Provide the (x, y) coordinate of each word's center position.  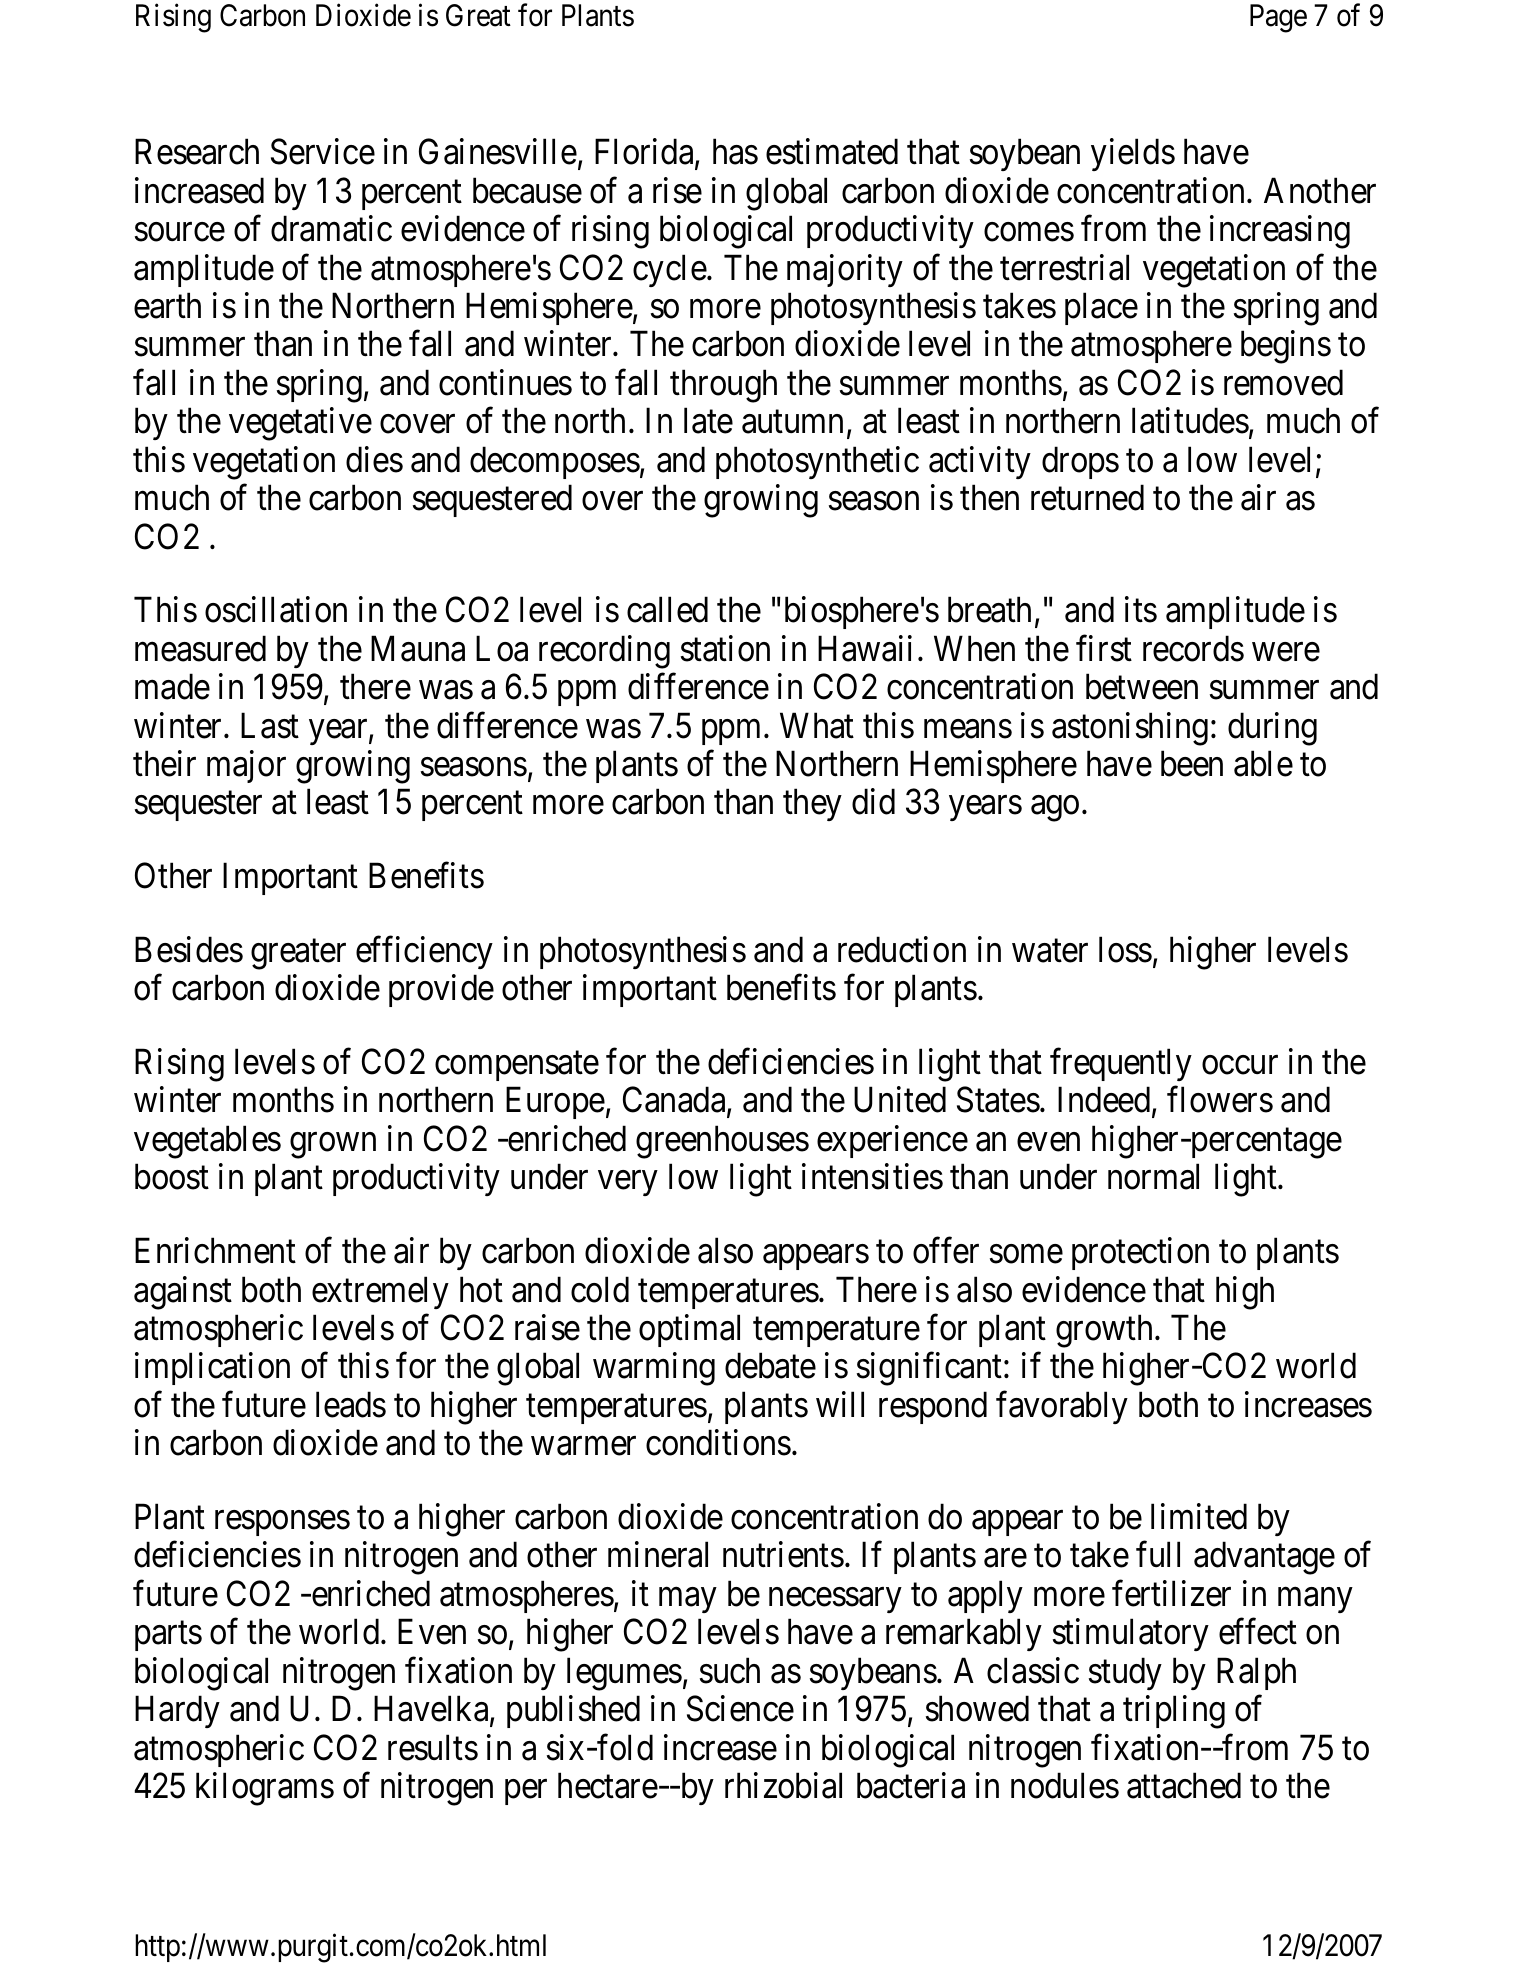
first (1104, 648)
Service (323, 152)
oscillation (276, 610)
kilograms (265, 1789)
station (725, 648)
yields (1133, 155)
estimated (832, 152)
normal (1153, 1177)
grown (333, 1146)
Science (740, 1709)
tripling (1174, 1712)
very (627, 1183)
